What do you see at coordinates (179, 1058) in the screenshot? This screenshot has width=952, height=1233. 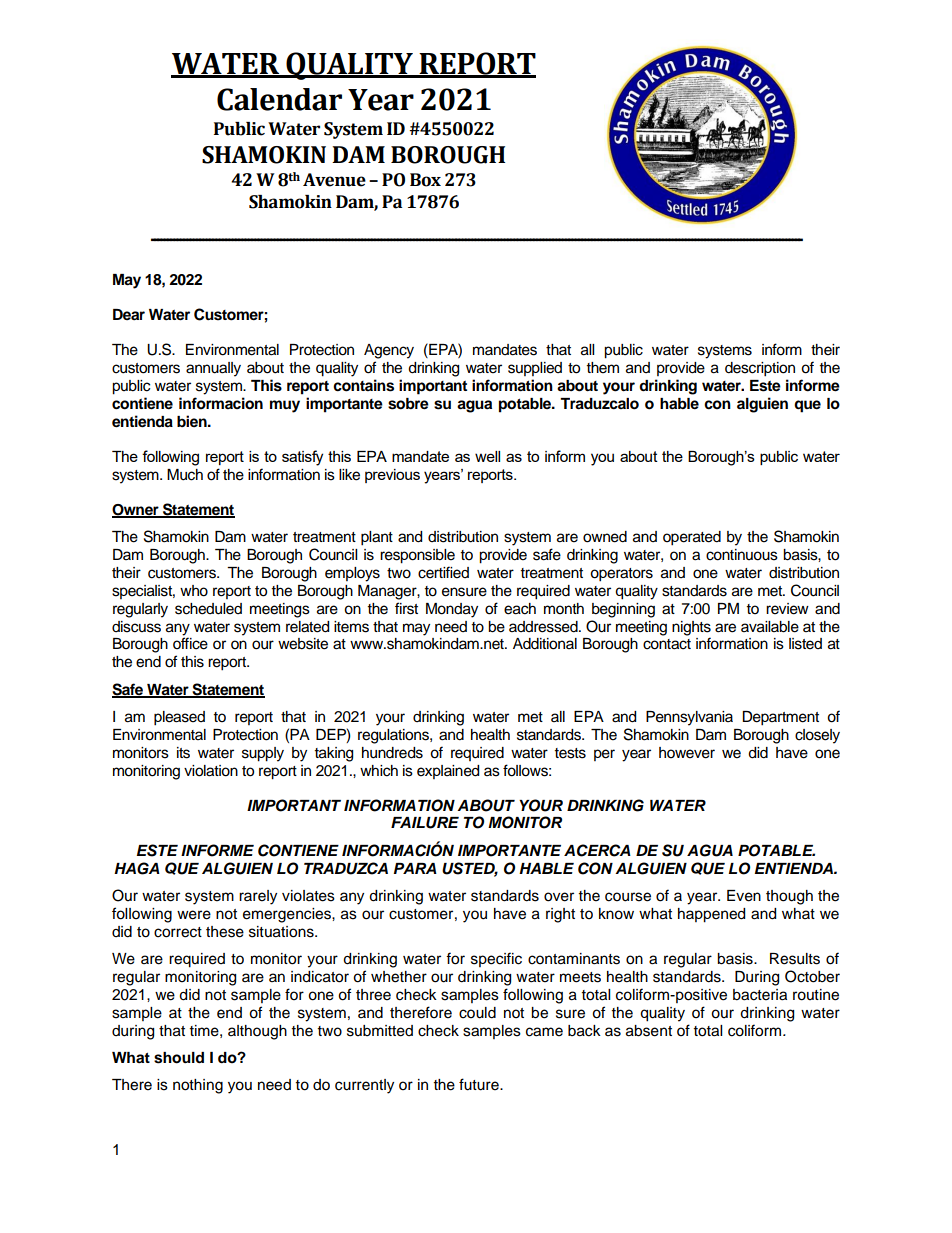 I see `should` at bounding box center [179, 1058].
